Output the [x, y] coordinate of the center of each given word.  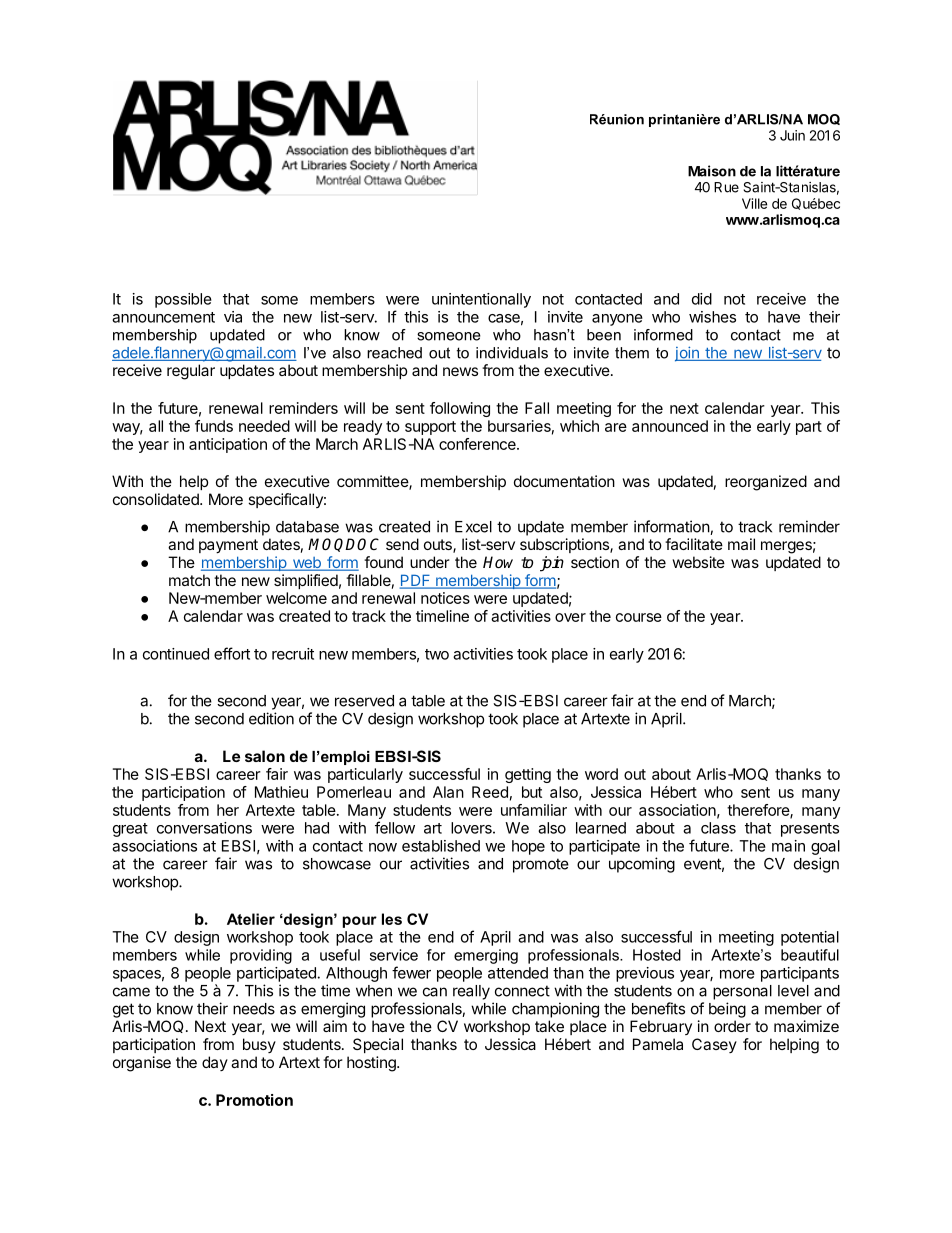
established [441, 846]
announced [670, 426]
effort [232, 653]
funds [214, 426]
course [639, 617]
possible [183, 300]
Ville [754, 203]
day [215, 1063]
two [437, 654]
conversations [204, 828]
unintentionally [481, 300]
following [460, 409]
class [718, 828]
